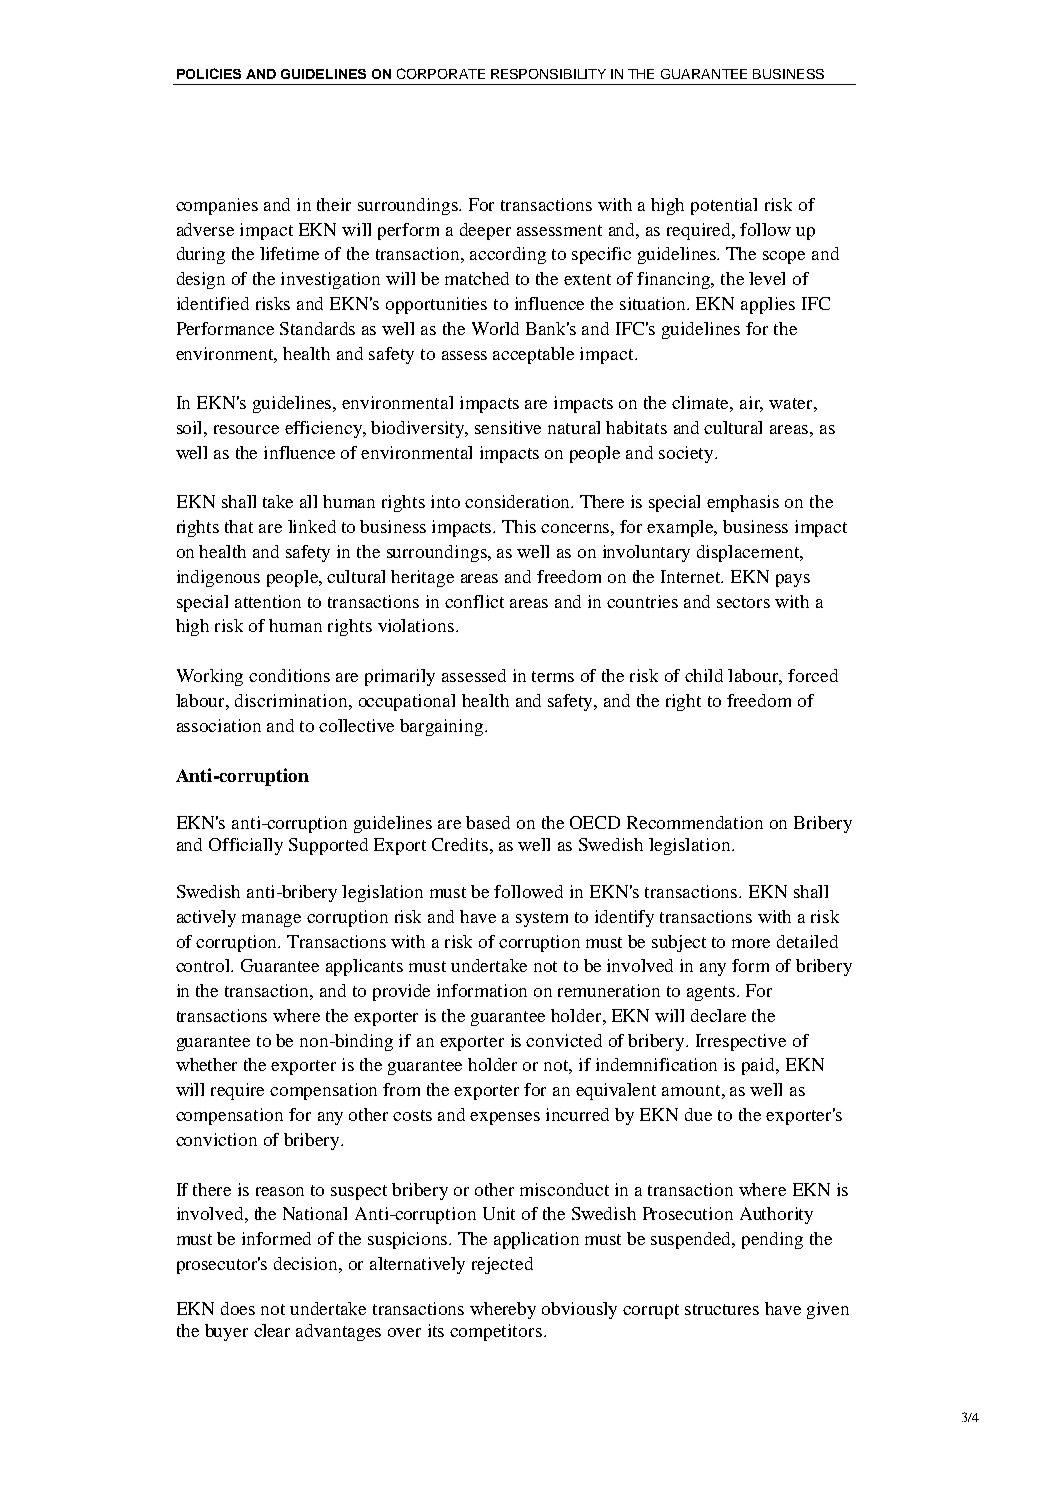 This screenshot has width=1054, height=1491. I want to click on child, so click(704, 675).
